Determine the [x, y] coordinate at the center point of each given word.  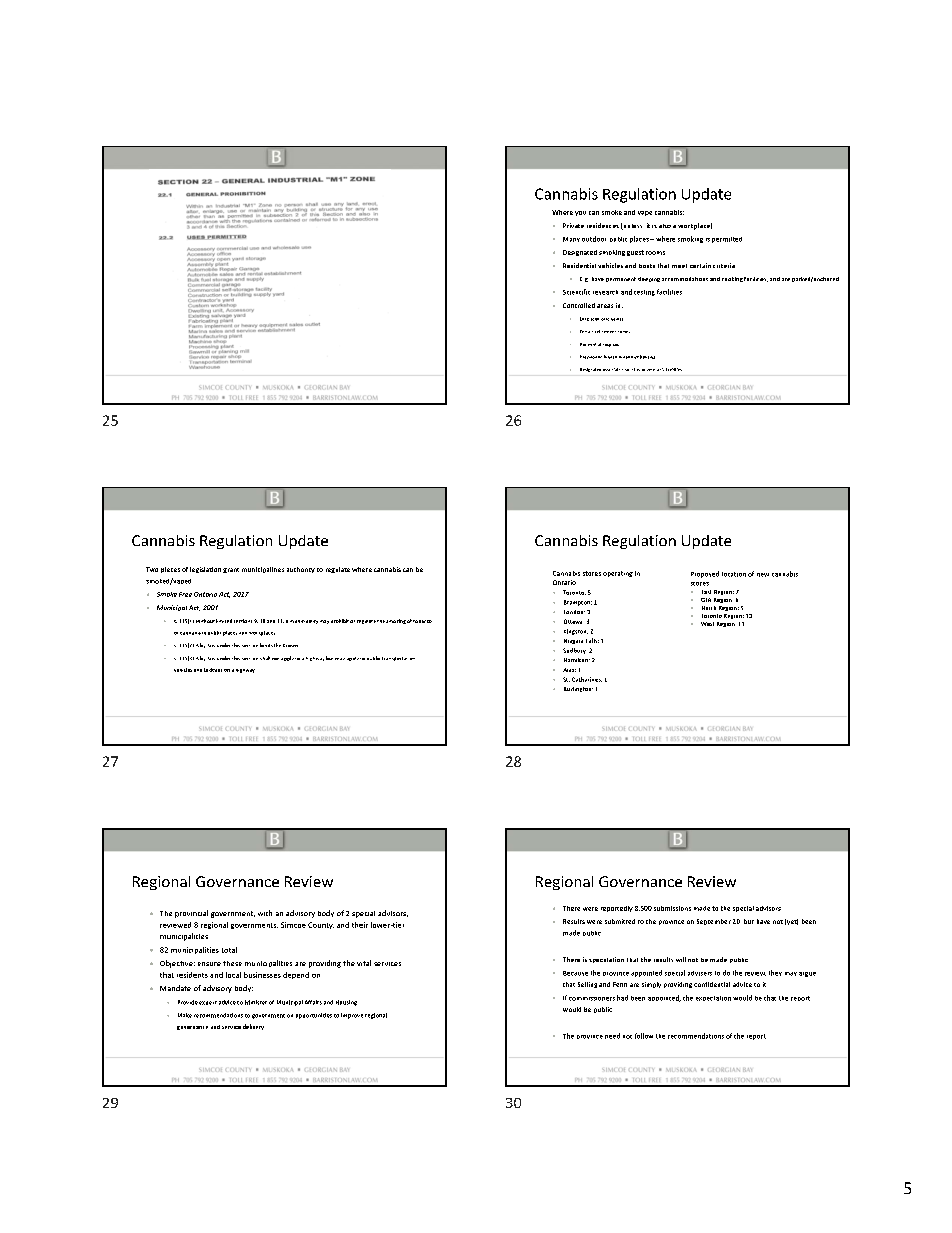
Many [571, 239]
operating [618, 574]
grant [231, 570]
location [734, 574]
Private [573, 225]
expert [208, 1003]
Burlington [578, 689]
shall [265, 658]
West [707, 624]
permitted [727, 240]
